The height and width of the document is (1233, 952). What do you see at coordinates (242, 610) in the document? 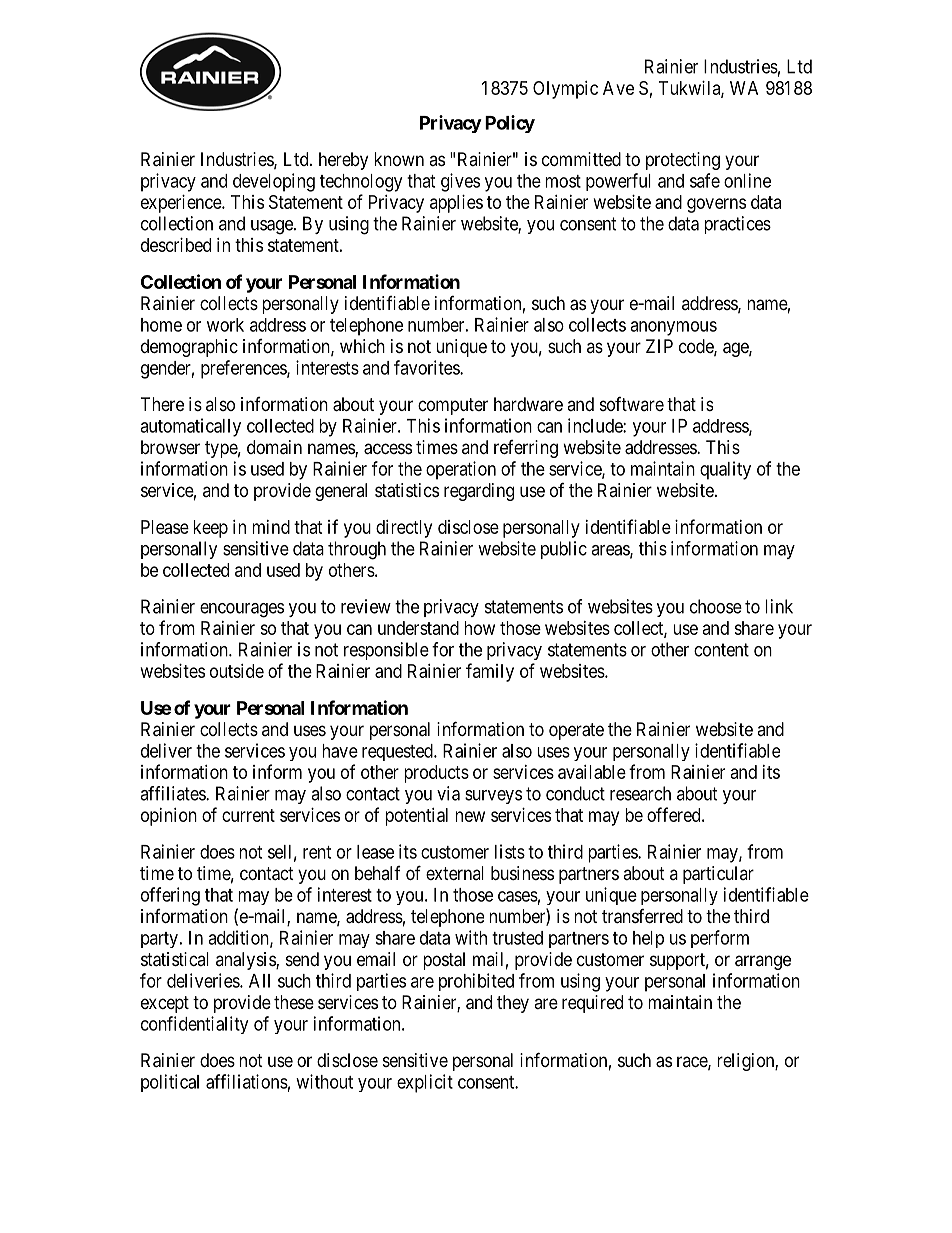
I see `encourages` at bounding box center [242, 610].
